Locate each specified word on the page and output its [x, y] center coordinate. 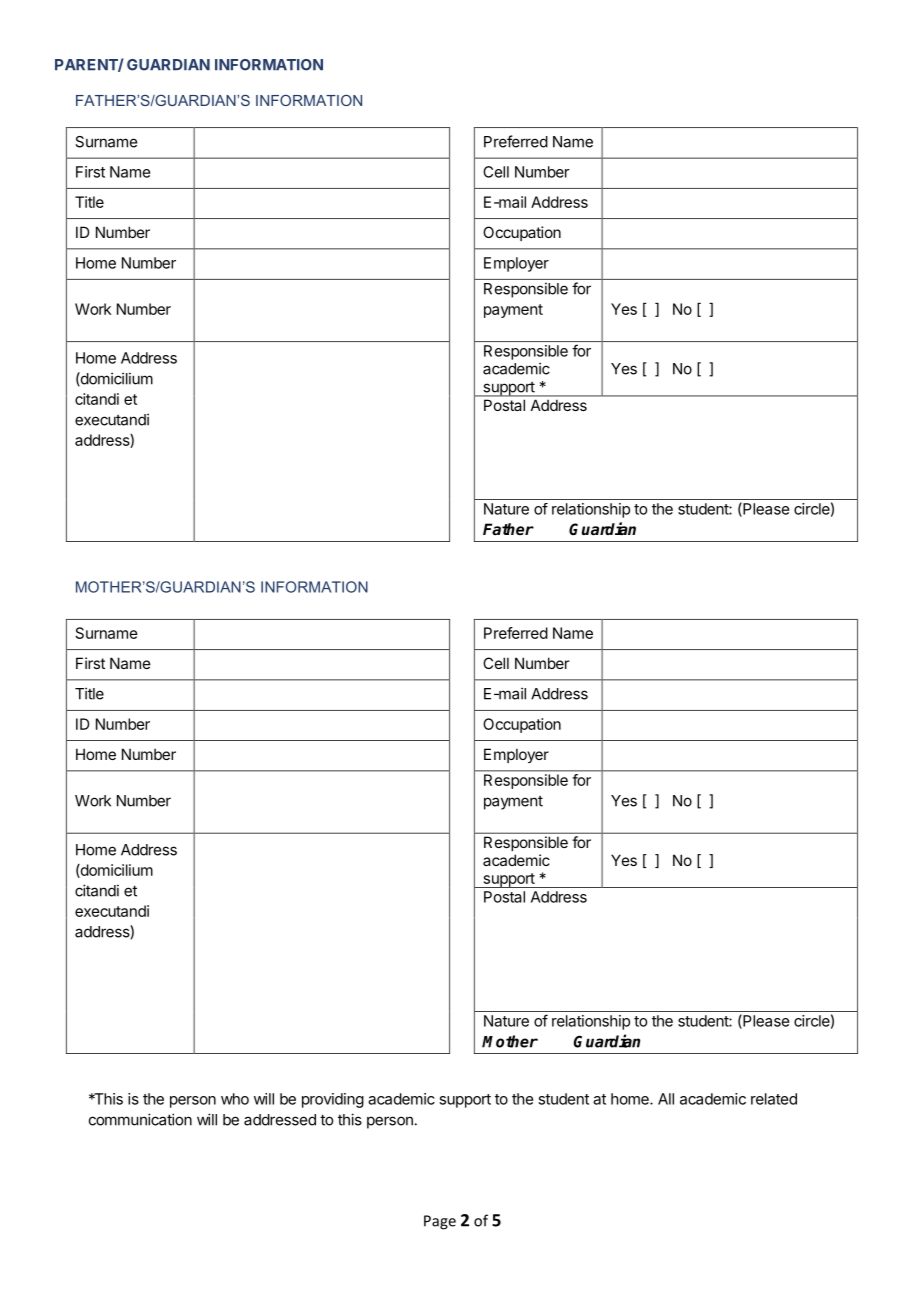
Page [440, 1222]
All [666, 1099]
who [235, 1099]
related [774, 1099]
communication [140, 1119]
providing [333, 1100]
